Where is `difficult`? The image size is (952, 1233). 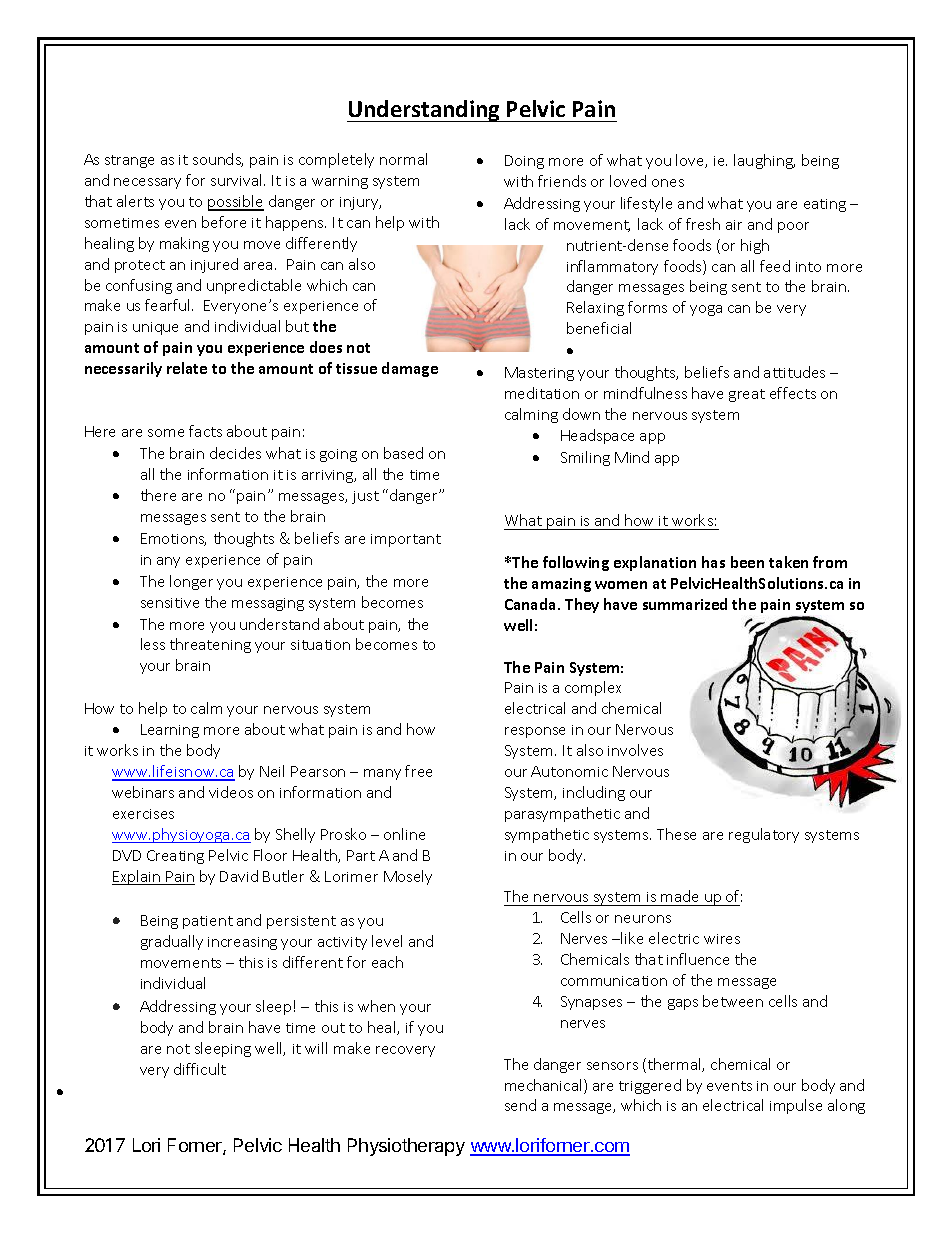 difficult is located at coordinates (200, 1069).
